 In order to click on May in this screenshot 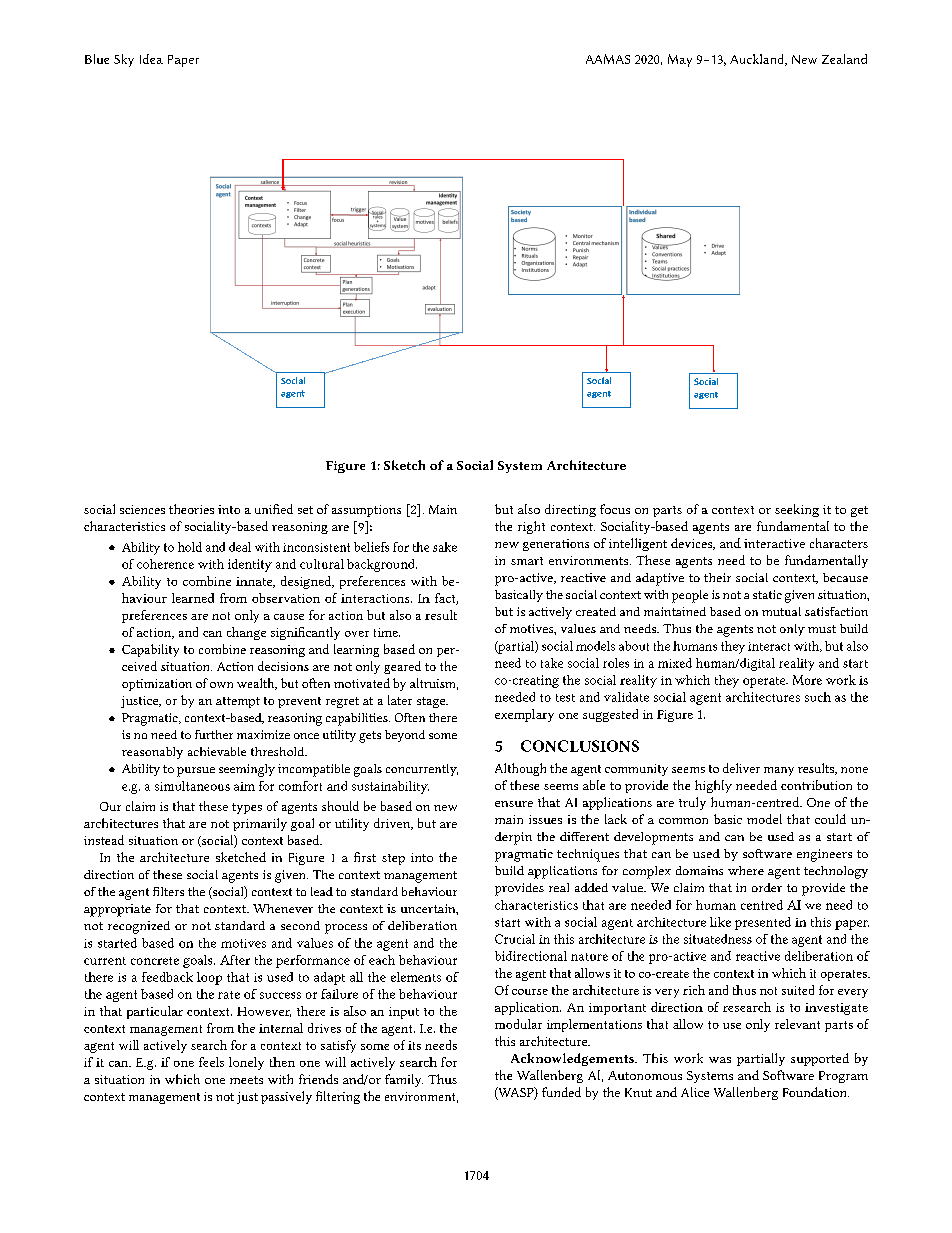, I will do `click(680, 60)`.
